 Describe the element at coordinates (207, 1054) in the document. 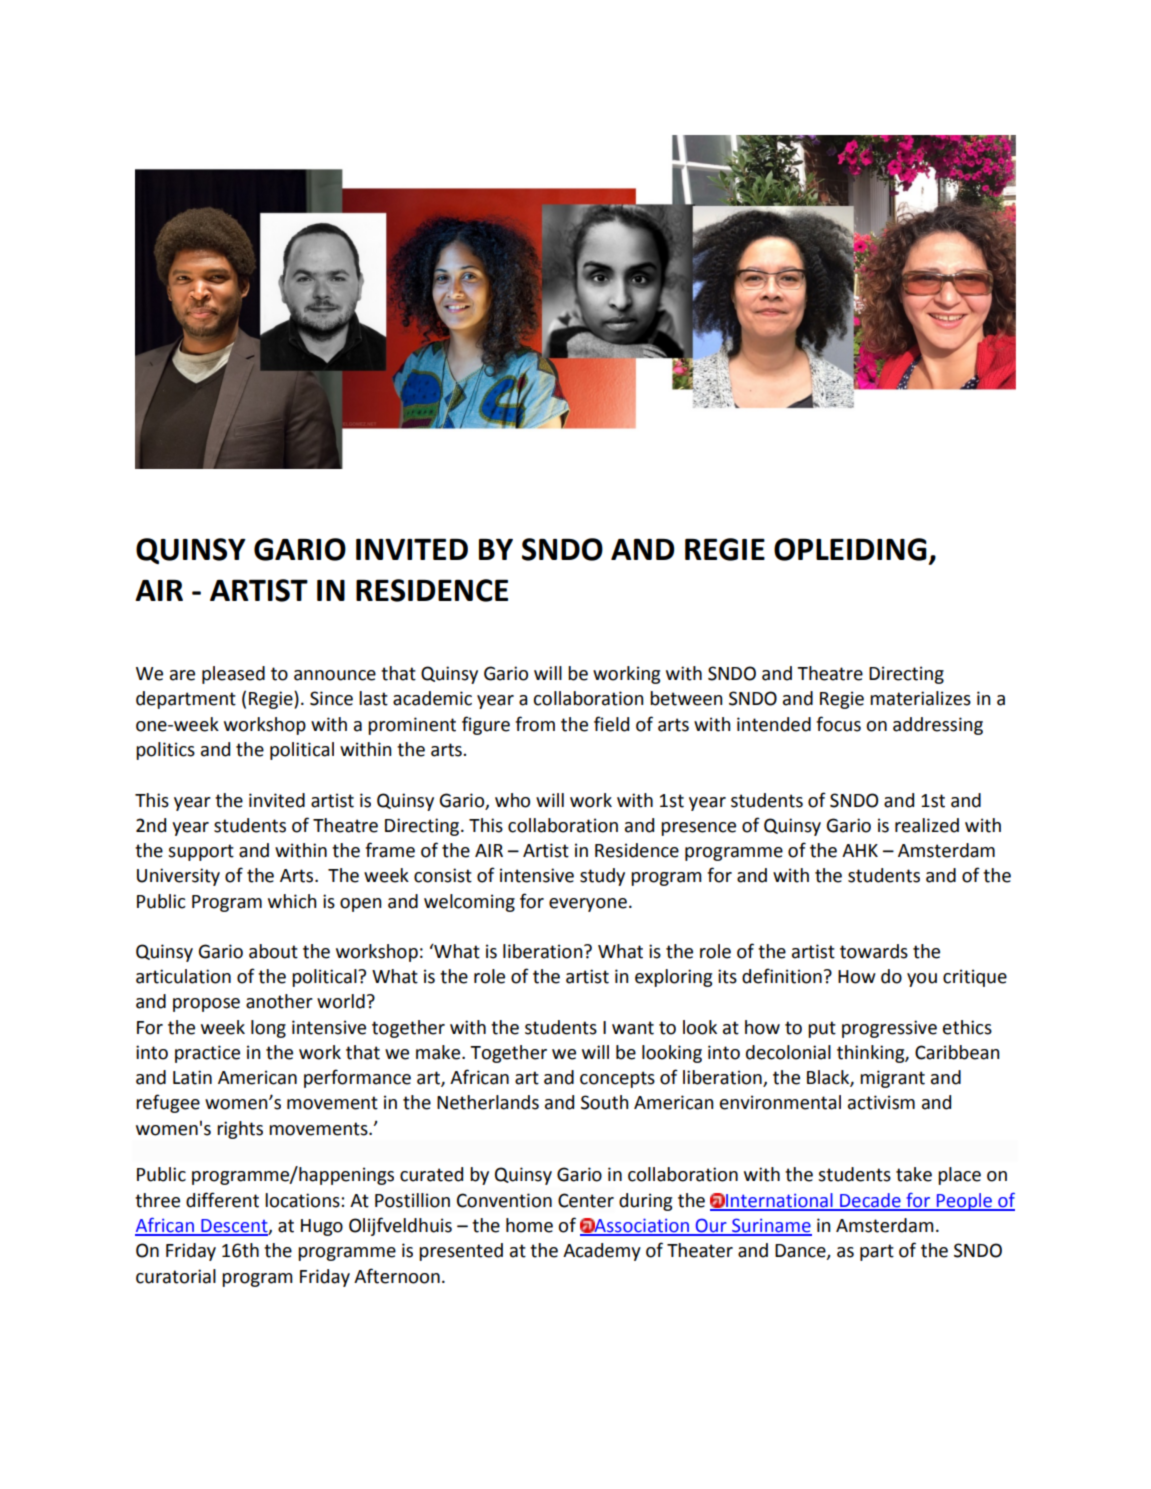

I see `practice` at that location.
